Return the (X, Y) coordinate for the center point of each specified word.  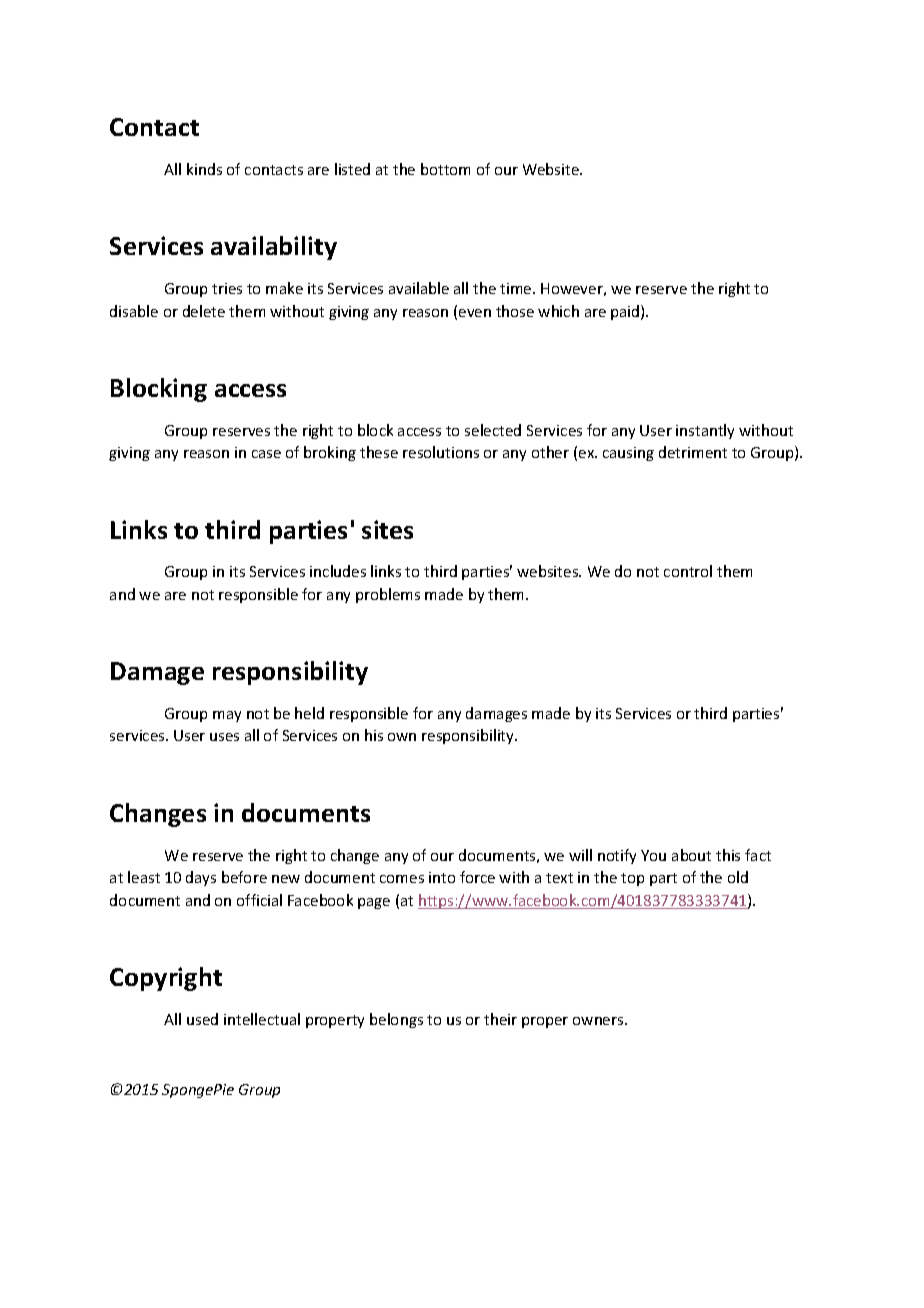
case (266, 454)
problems (388, 595)
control (688, 571)
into (442, 877)
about (691, 855)
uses (224, 737)
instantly (705, 431)
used (202, 1019)
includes (338, 571)
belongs (396, 1020)
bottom (445, 169)
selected (493, 430)
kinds (204, 169)
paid (626, 312)
